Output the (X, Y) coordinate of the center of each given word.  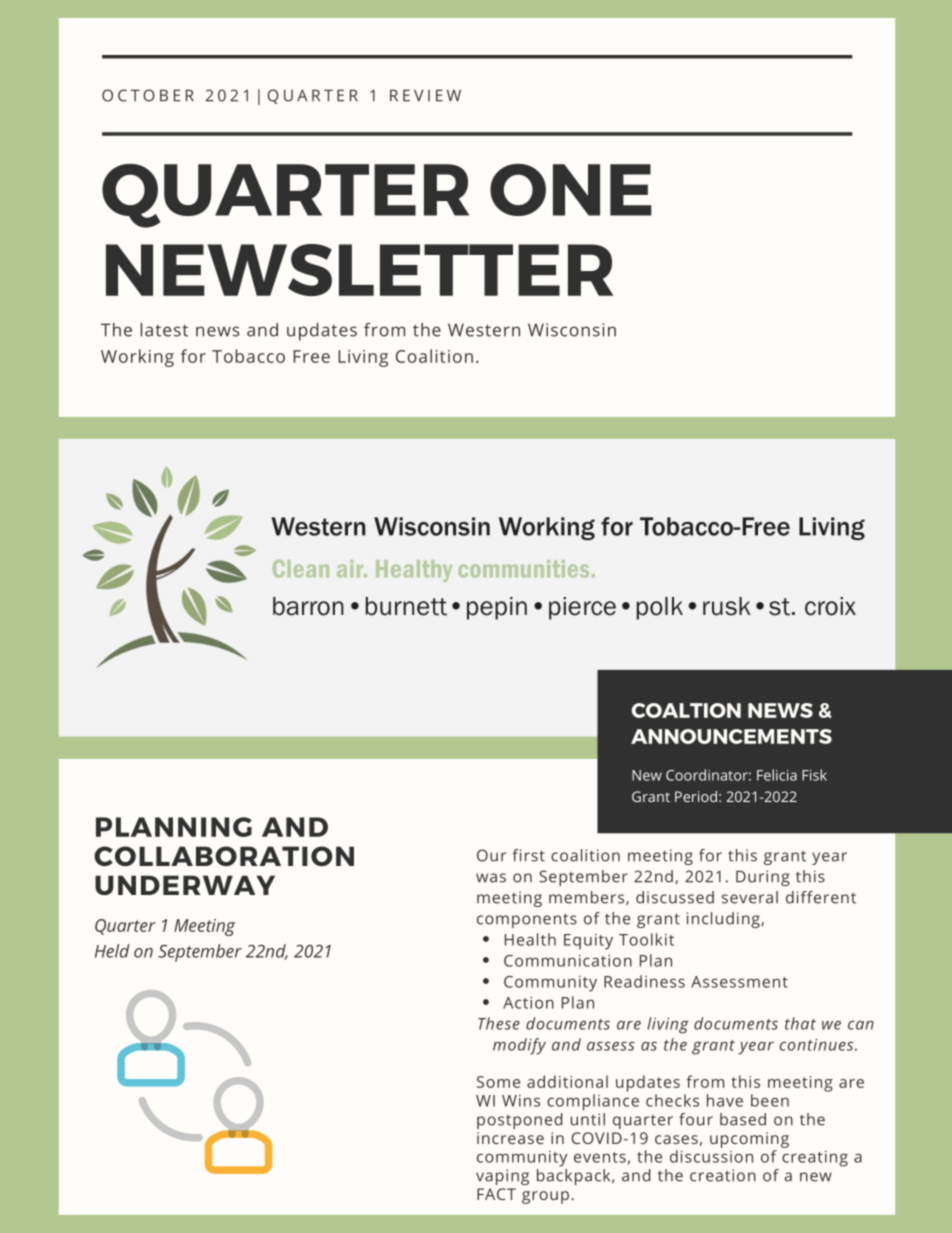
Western (484, 330)
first (528, 855)
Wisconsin (572, 330)
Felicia (777, 775)
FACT (496, 1194)
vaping (502, 1177)
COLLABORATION (224, 856)
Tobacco (248, 356)
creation (723, 1175)
